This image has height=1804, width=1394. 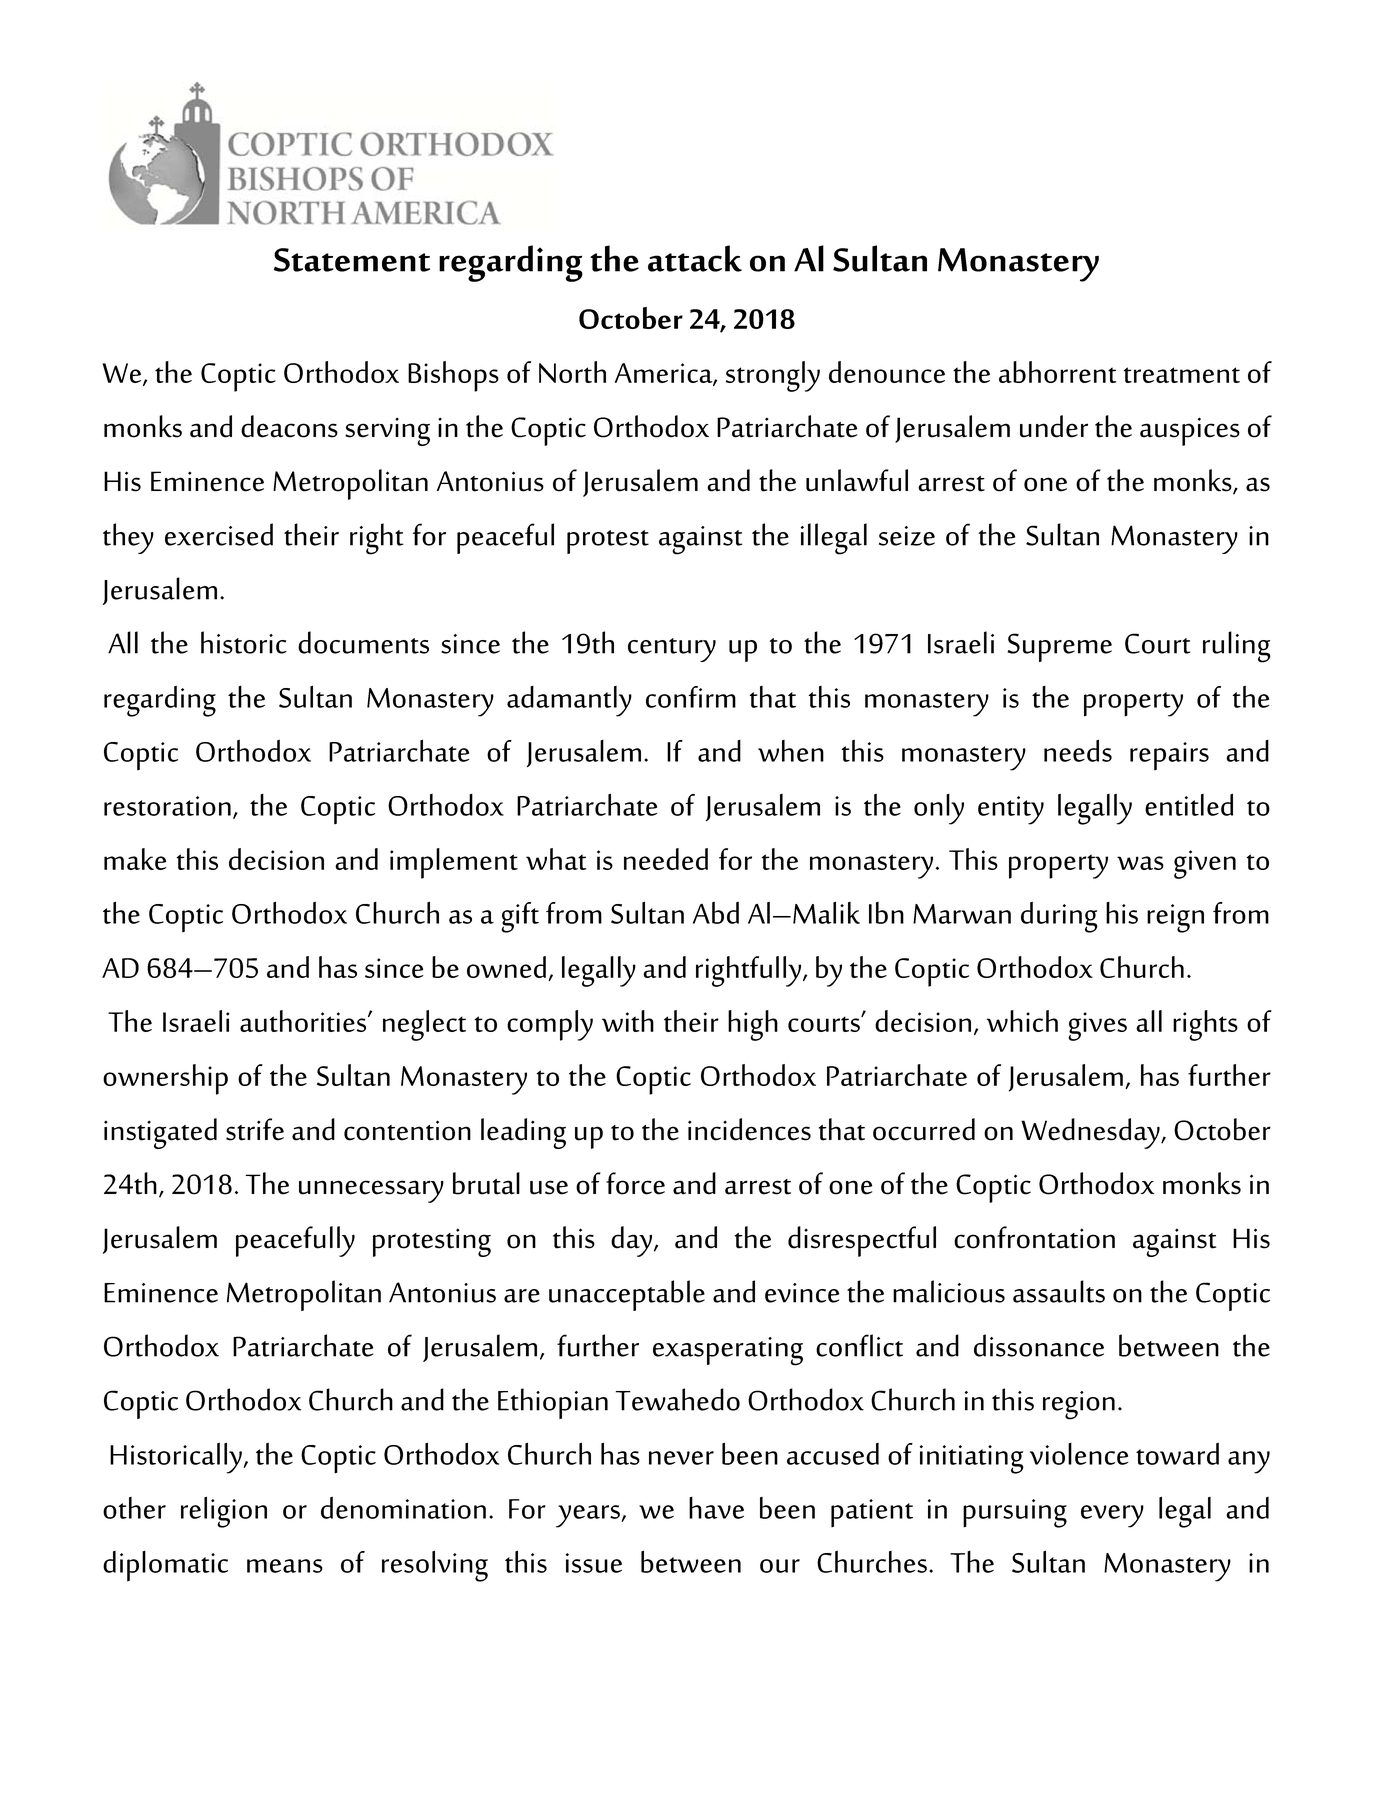 I want to click on authorities, so click(x=304, y=1021).
